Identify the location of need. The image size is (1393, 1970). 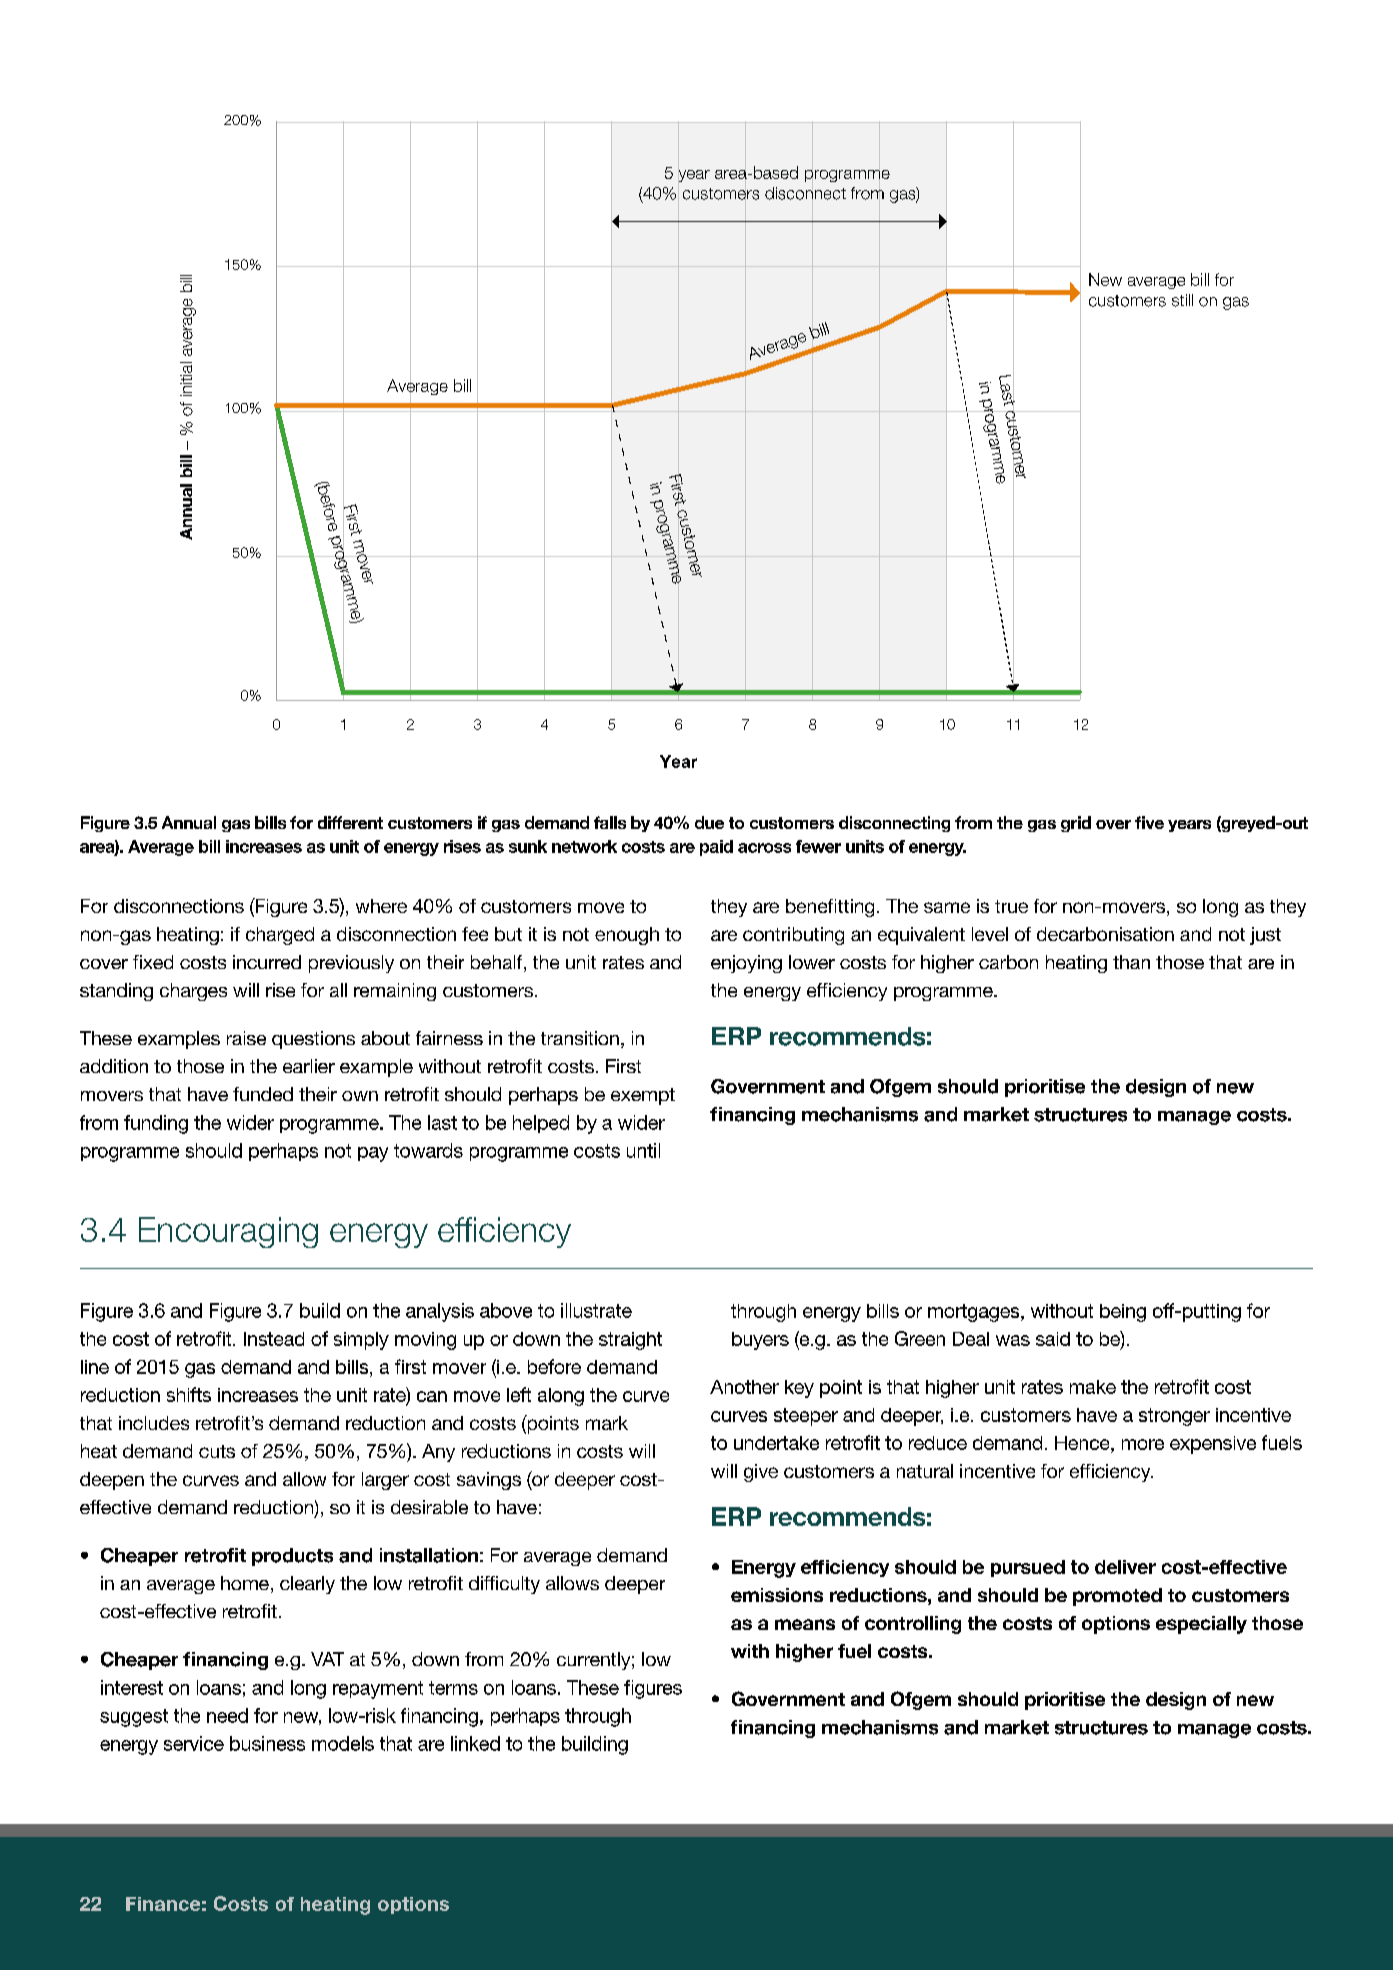
(227, 1715).
